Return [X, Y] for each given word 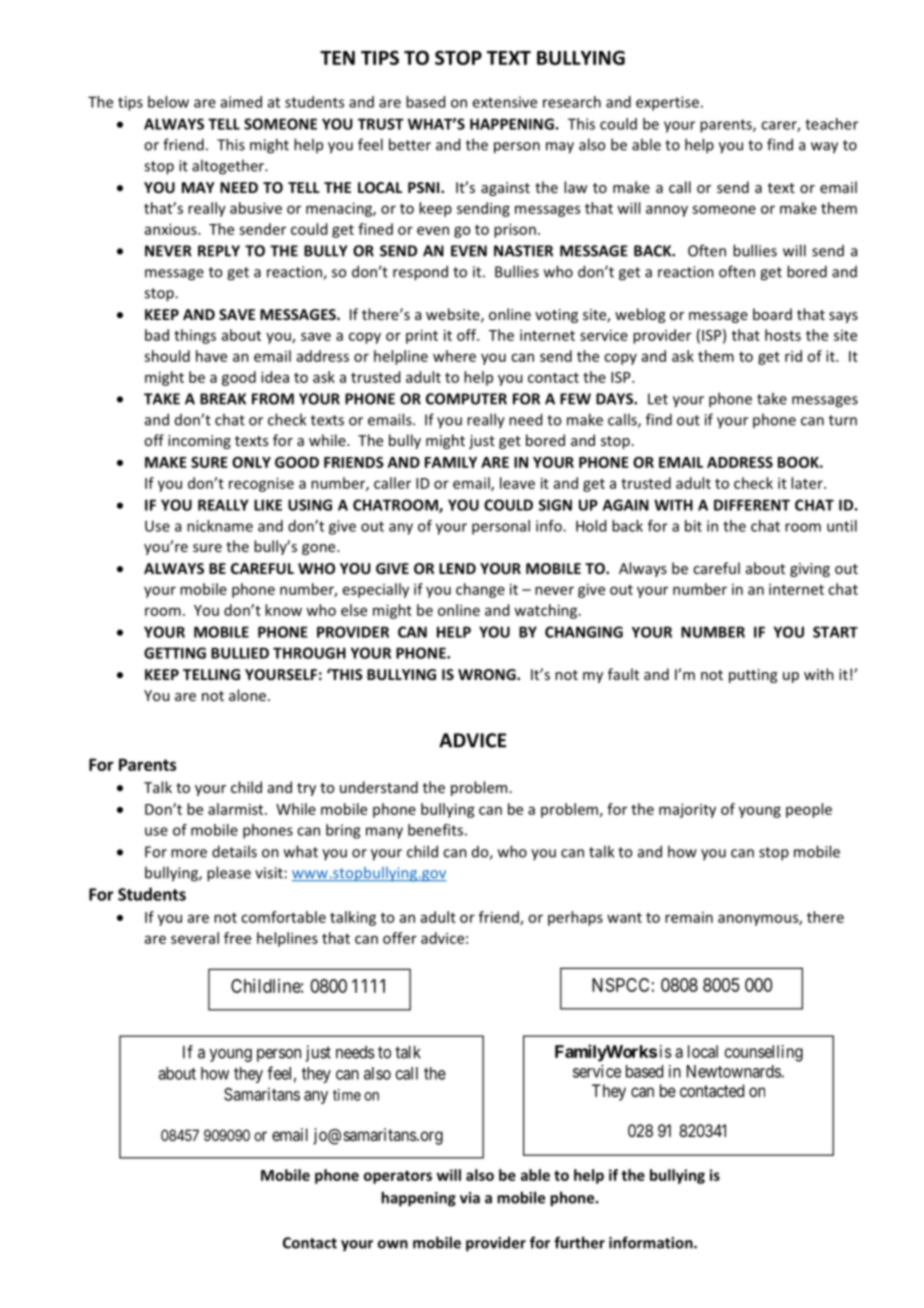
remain [689, 917]
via [470, 1198]
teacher [831, 124]
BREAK [223, 399]
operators [398, 1177]
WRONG [488, 674]
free [237, 938]
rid [793, 356]
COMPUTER [466, 399]
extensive [504, 102]
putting [753, 676]
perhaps [575, 918]
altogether [229, 167]
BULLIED [240, 653]
